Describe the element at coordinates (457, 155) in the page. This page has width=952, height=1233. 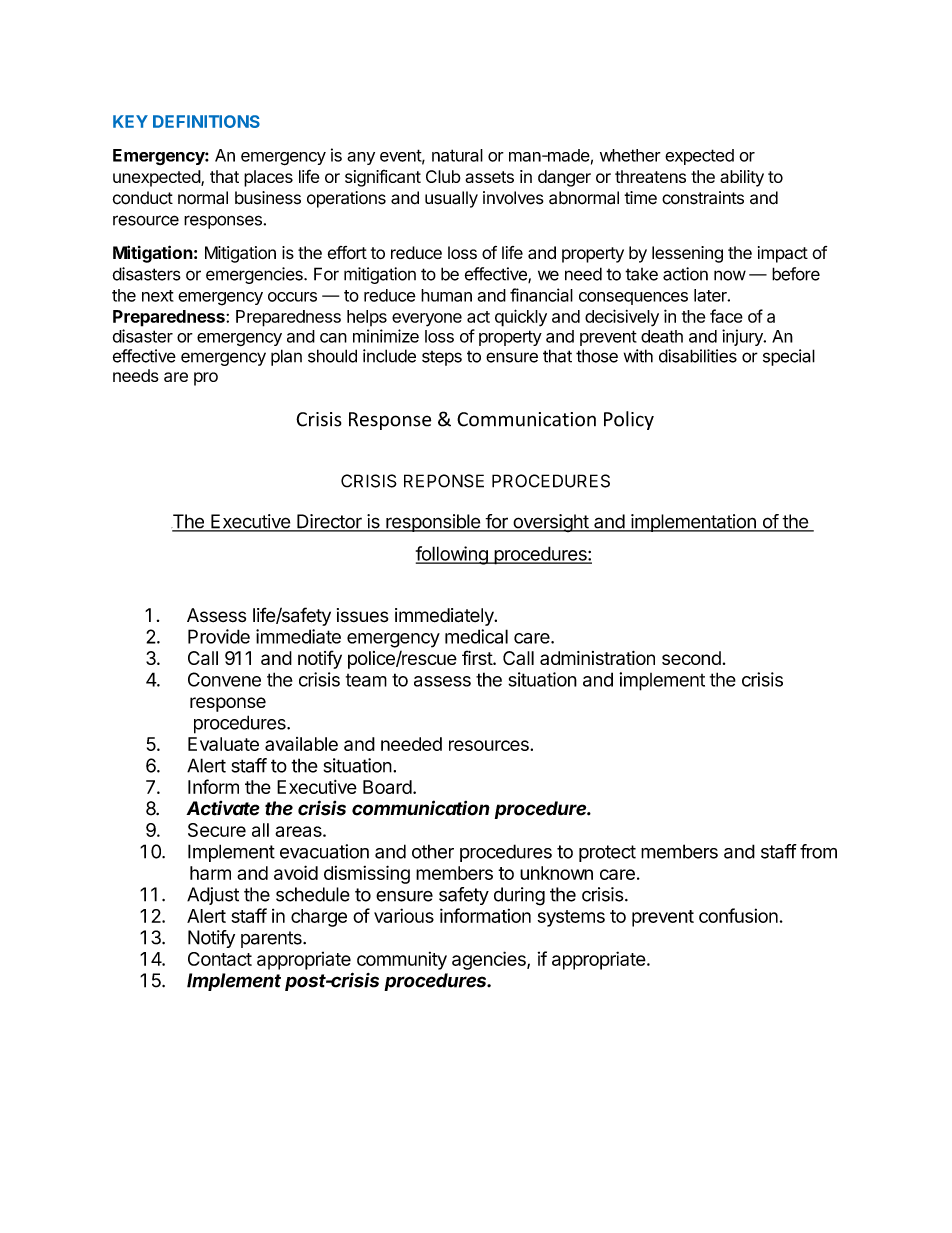
I see `natural` at that location.
